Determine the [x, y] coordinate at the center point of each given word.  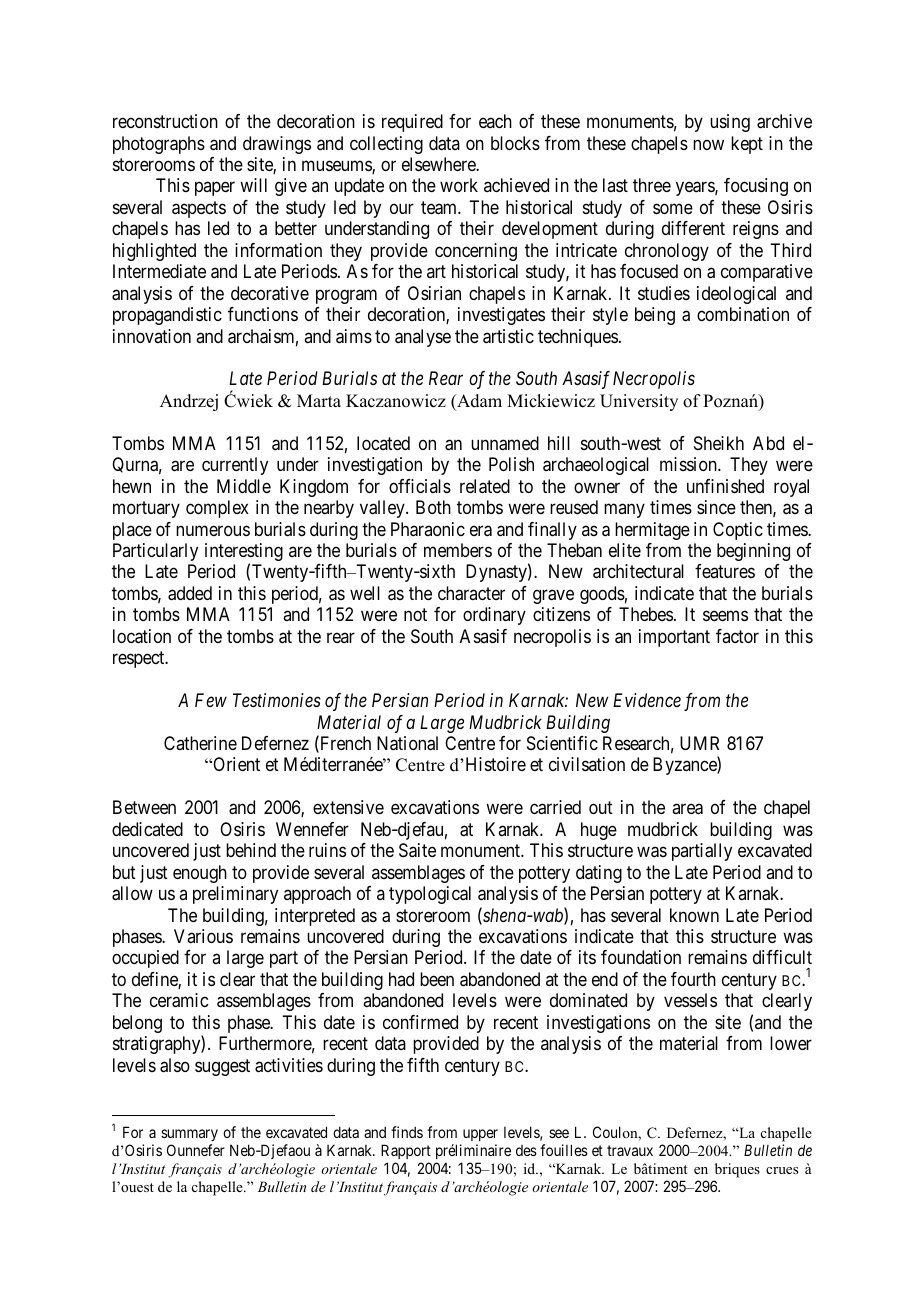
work [459, 185]
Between [144, 807]
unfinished [725, 486]
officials [420, 486]
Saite [417, 850]
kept [747, 145]
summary [189, 1137]
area [687, 809]
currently [235, 466]
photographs [159, 145]
